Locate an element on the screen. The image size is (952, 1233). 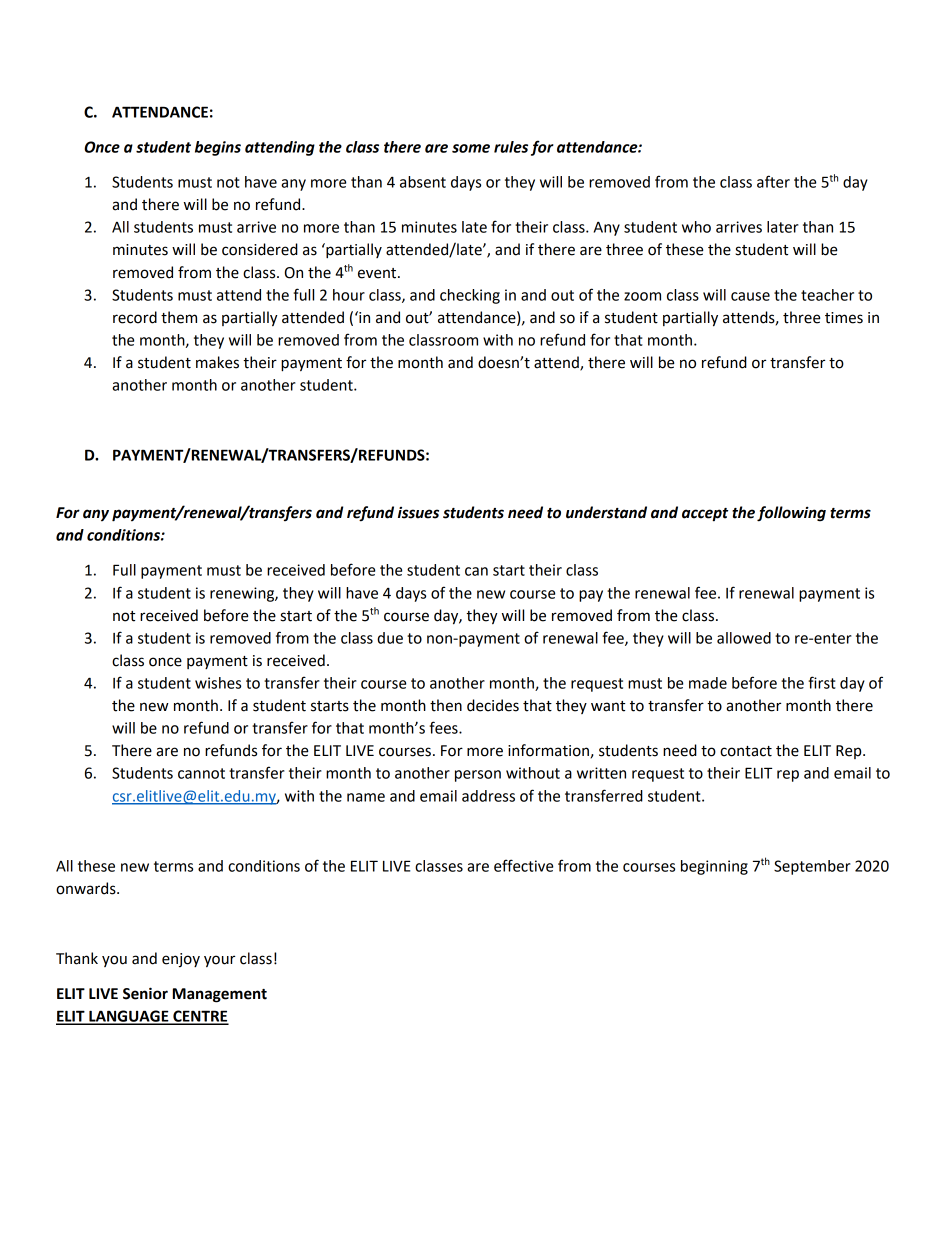
some is located at coordinates (471, 148).
